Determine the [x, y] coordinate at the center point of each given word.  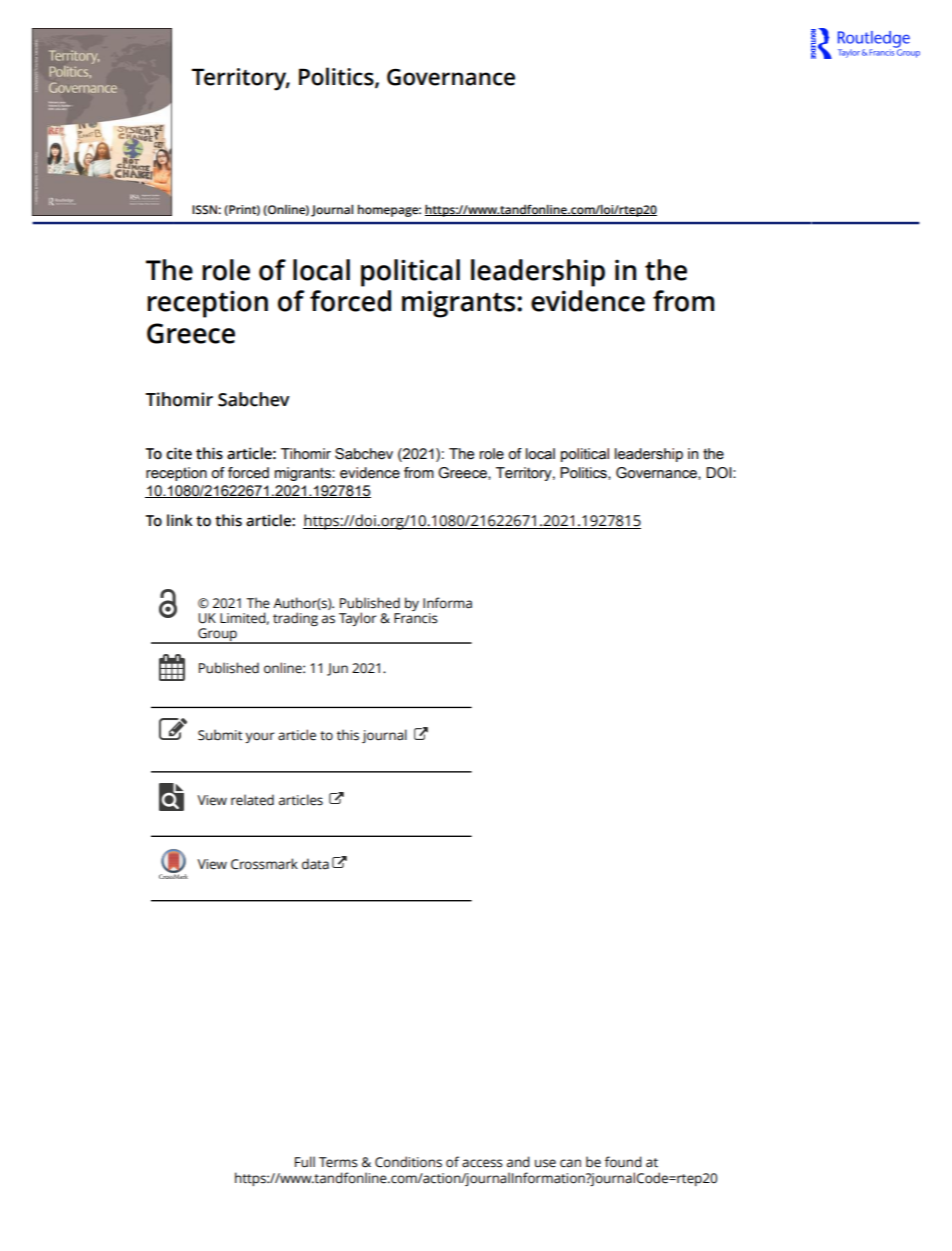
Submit [220, 735]
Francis [416, 618]
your [260, 737]
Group [217, 636]
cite [179, 453]
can [570, 1163]
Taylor [358, 619]
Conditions [408, 1162]
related [252, 800]
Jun [337, 669]
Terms [338, 1162]
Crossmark [264, 864]
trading [295, 619]
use [545, 1163]
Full [305, 1162]
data [315, 864]
